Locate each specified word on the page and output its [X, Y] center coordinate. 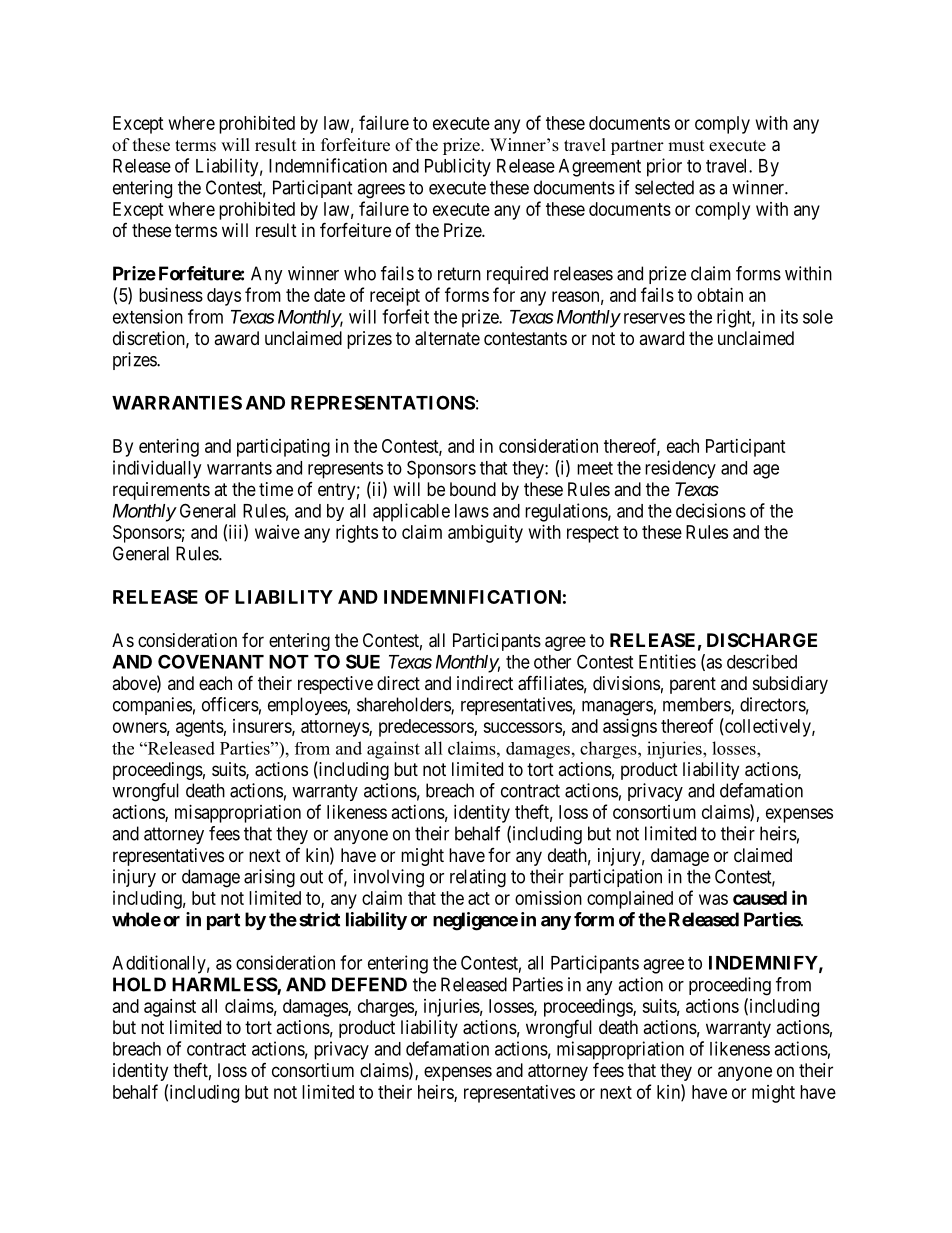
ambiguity [485, 534]
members [697, 705]
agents [200, 728]
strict [319, 919]
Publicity [458, 167]
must [686, 146]
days [224, 297]
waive [277, 532]
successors [522, 727]
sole [818, 317]
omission [548, 898]
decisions [711, 510]
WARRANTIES [177, 402]
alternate [447, 338]
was [713, 899]
